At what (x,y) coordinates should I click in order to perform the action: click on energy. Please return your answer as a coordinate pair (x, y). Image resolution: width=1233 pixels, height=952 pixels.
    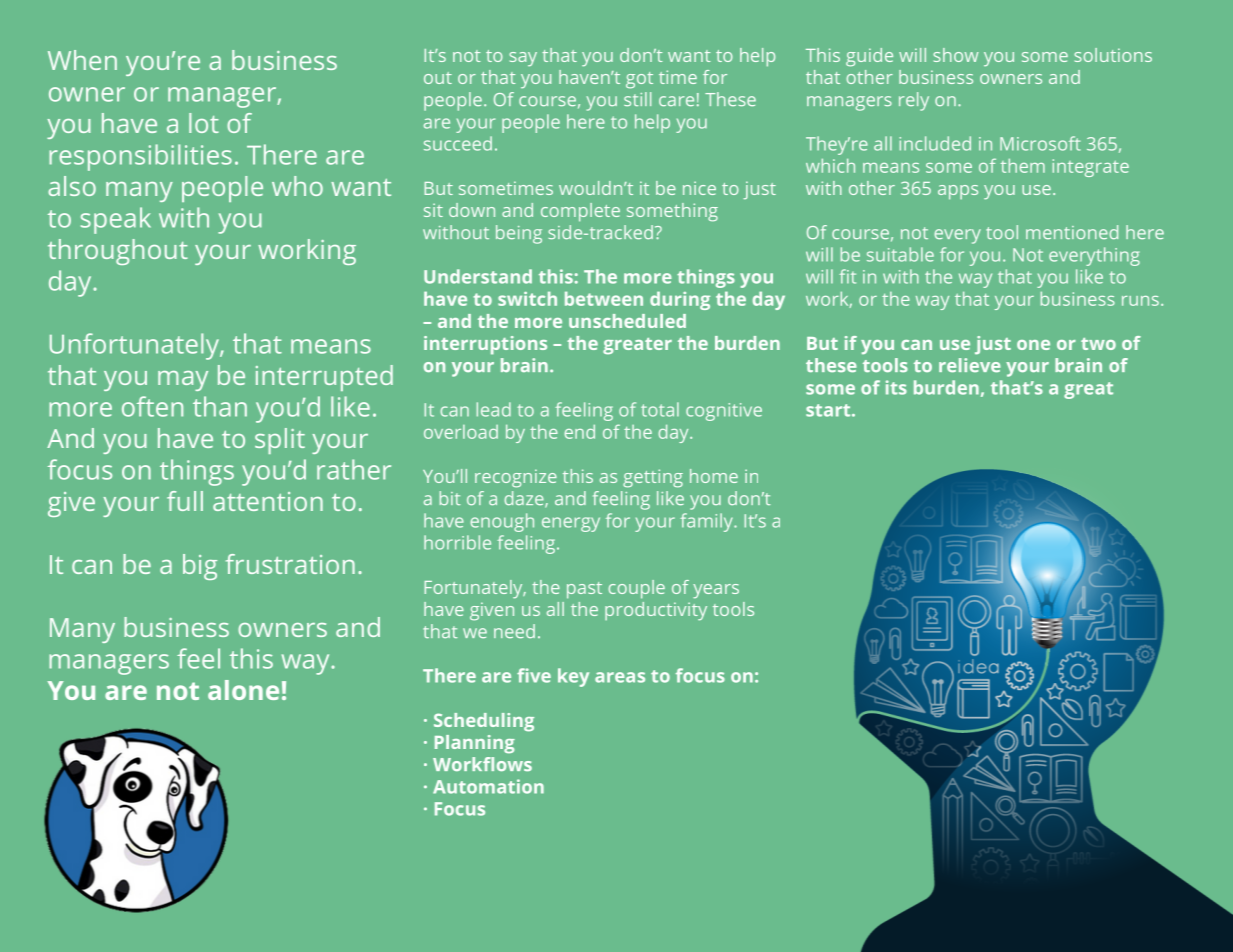
    Looking at the image, I should click on (571, 524).
